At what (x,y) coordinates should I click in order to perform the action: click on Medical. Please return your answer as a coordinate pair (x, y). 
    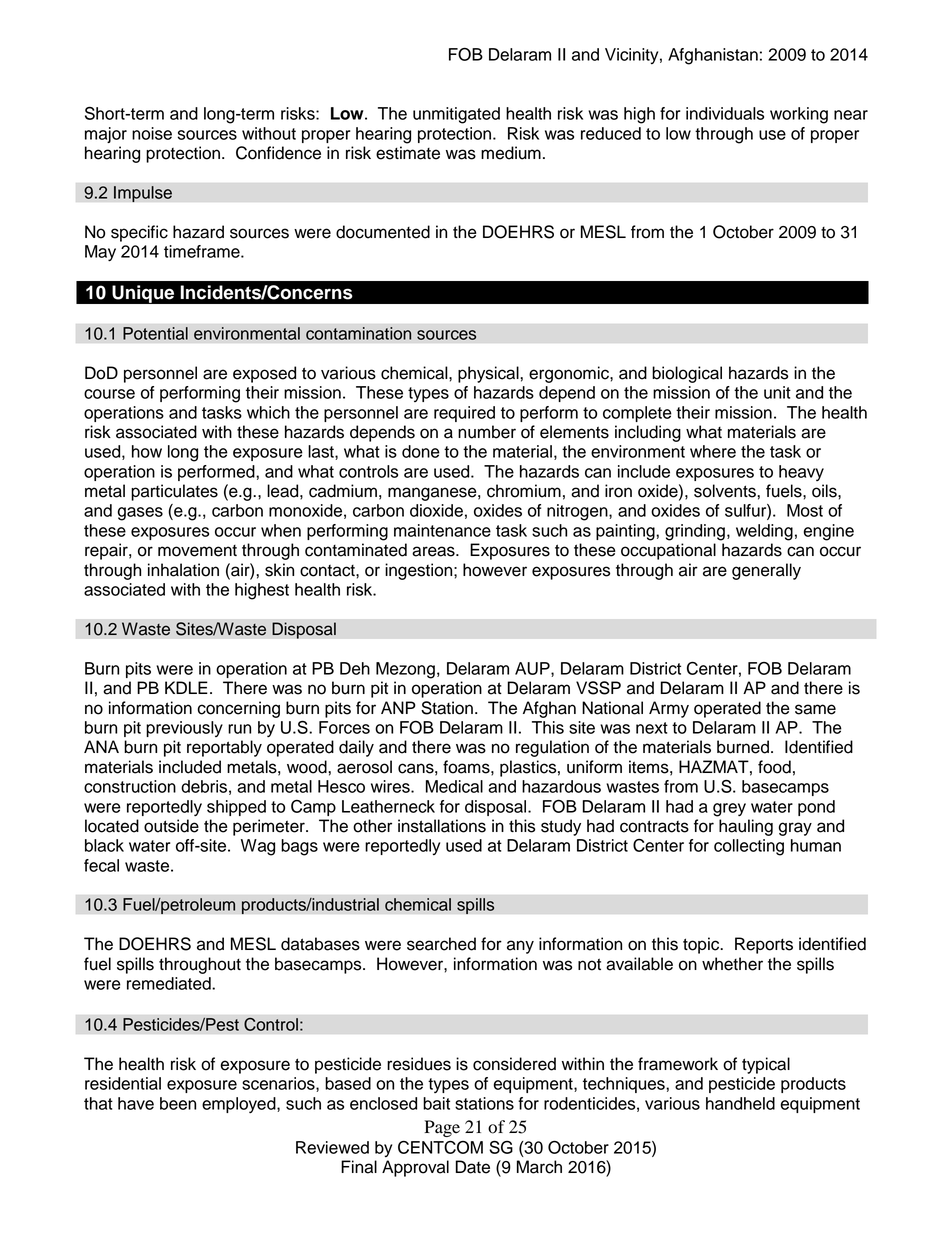
    Looking at the image, I should click on (454, 786).
